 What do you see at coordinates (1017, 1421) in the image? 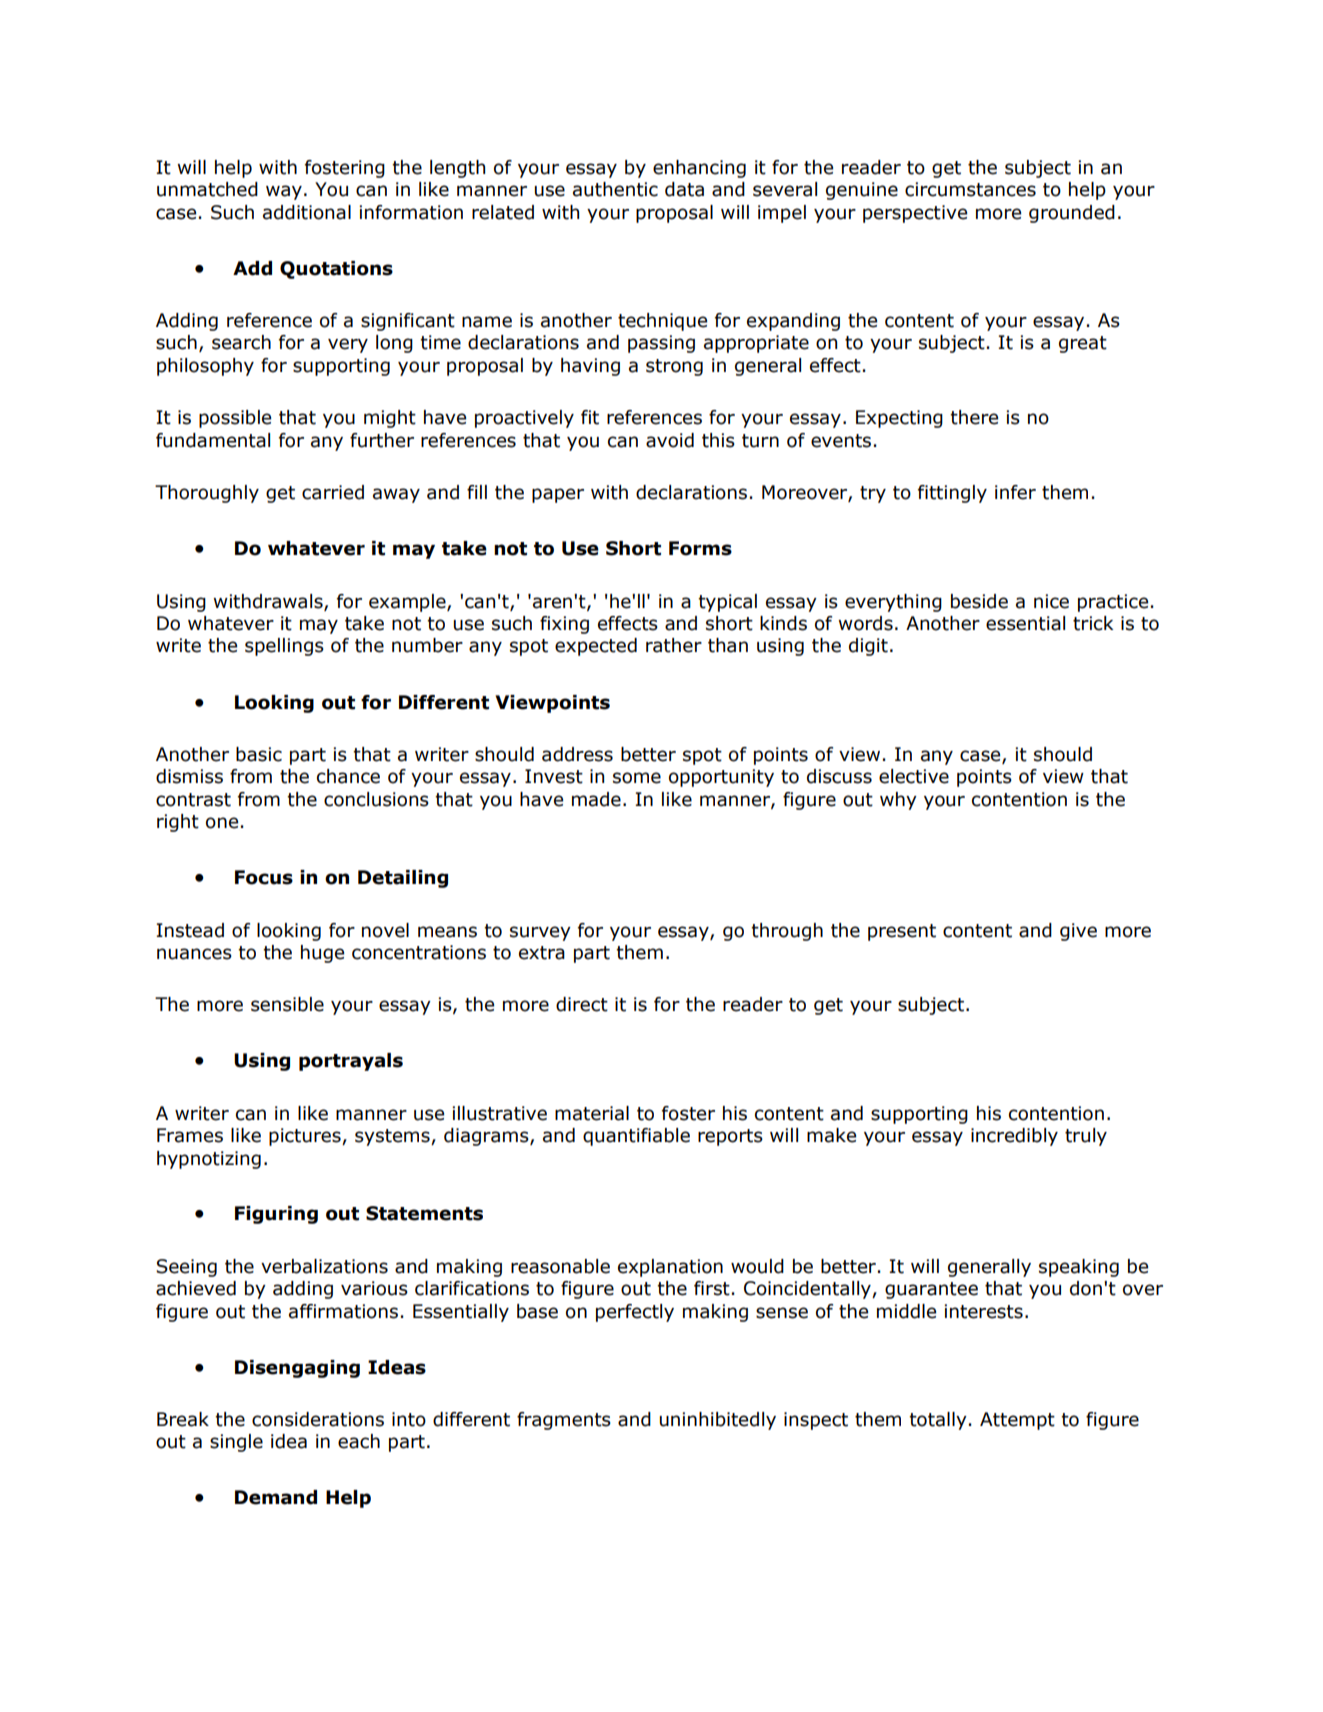
I see `Attempt` at bounding box center [1017, 1421].
